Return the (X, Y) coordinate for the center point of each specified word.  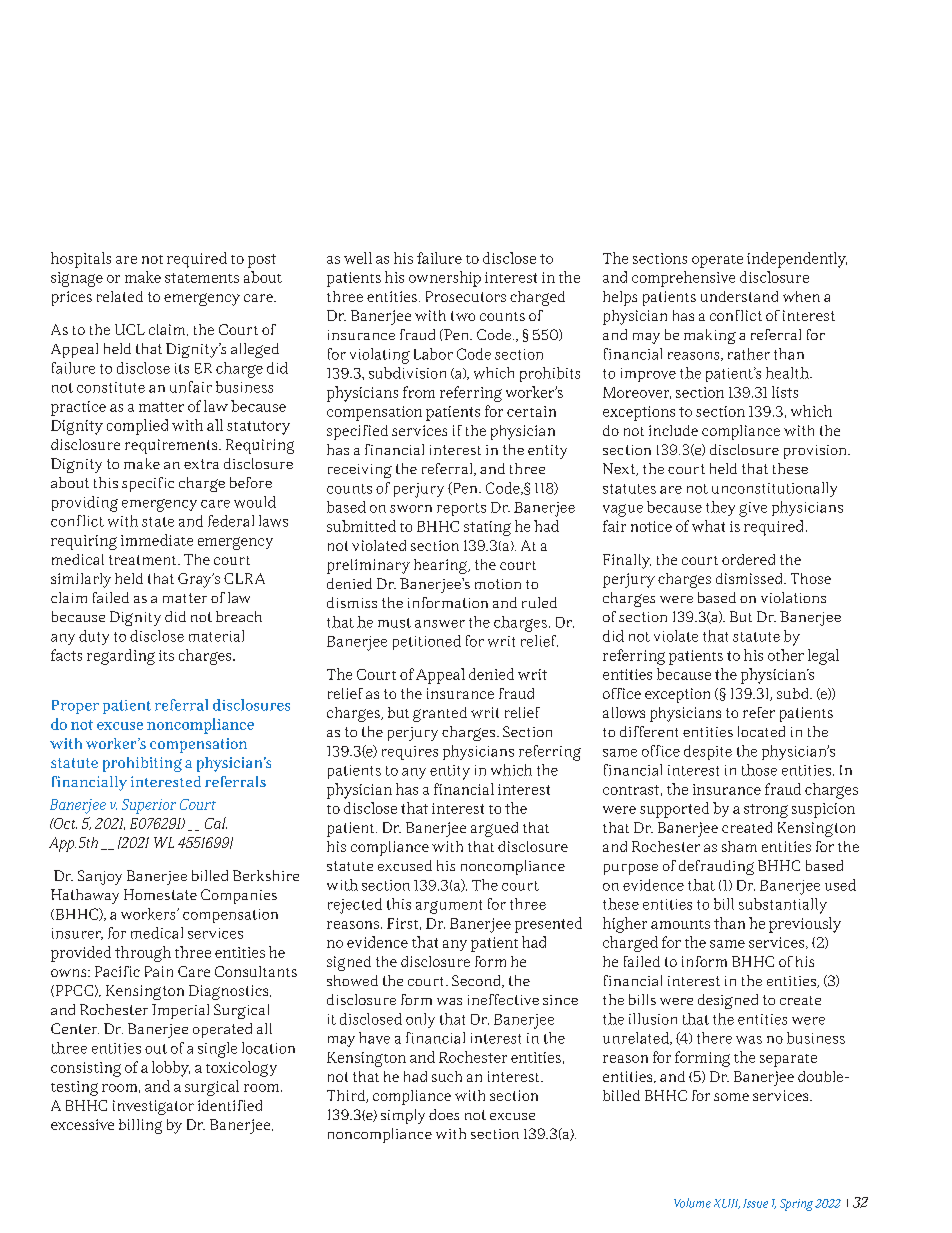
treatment (144, 560)
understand (739, 296)
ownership (445, 279)
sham (739, 846)
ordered (748, 559)
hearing (442, 566)
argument (449, 907)
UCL (130, 329)
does (444, 1114)
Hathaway (85, 896)
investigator (153, 1107)
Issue (755, 1203)
